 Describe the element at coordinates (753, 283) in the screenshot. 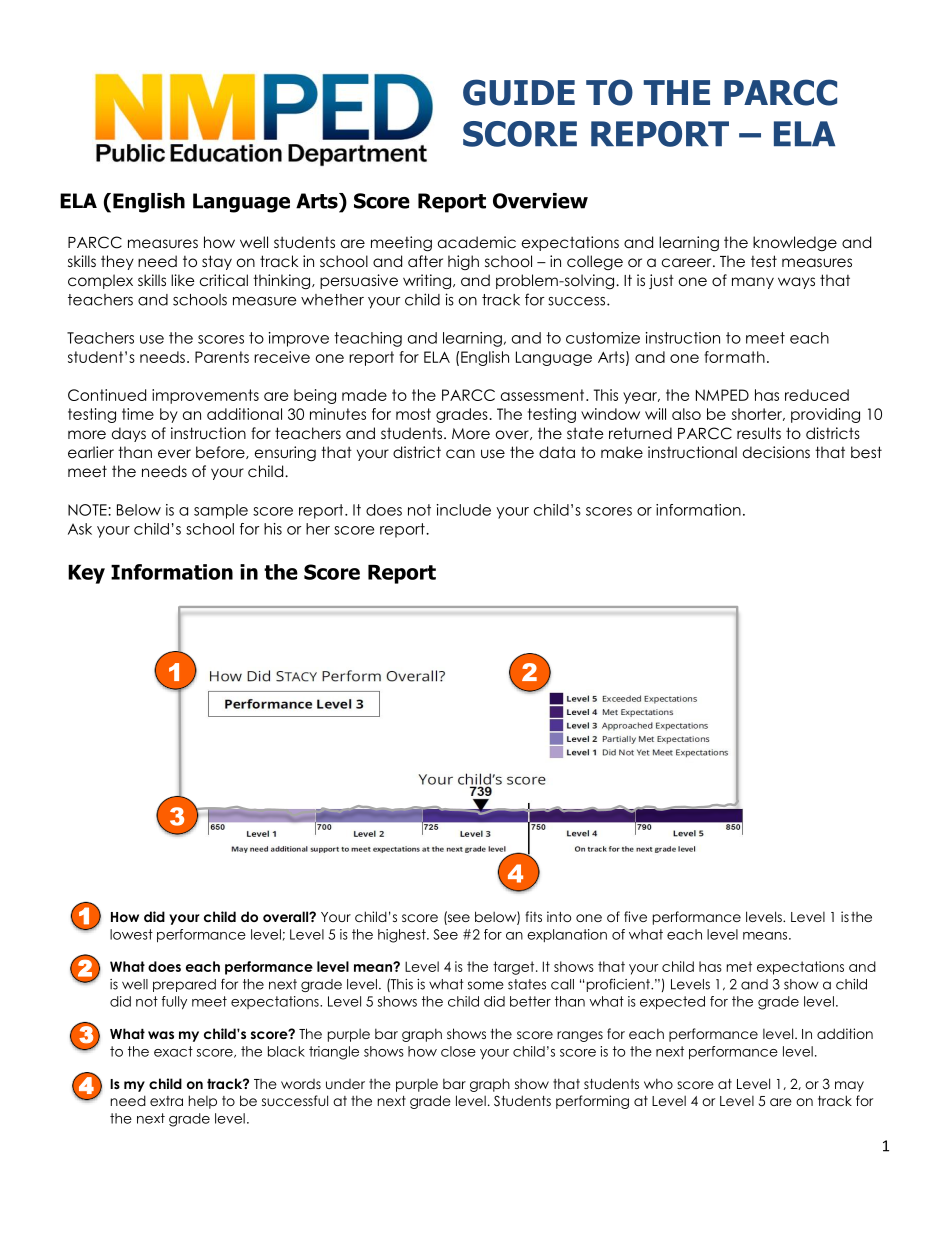

I see `many` at that location.
